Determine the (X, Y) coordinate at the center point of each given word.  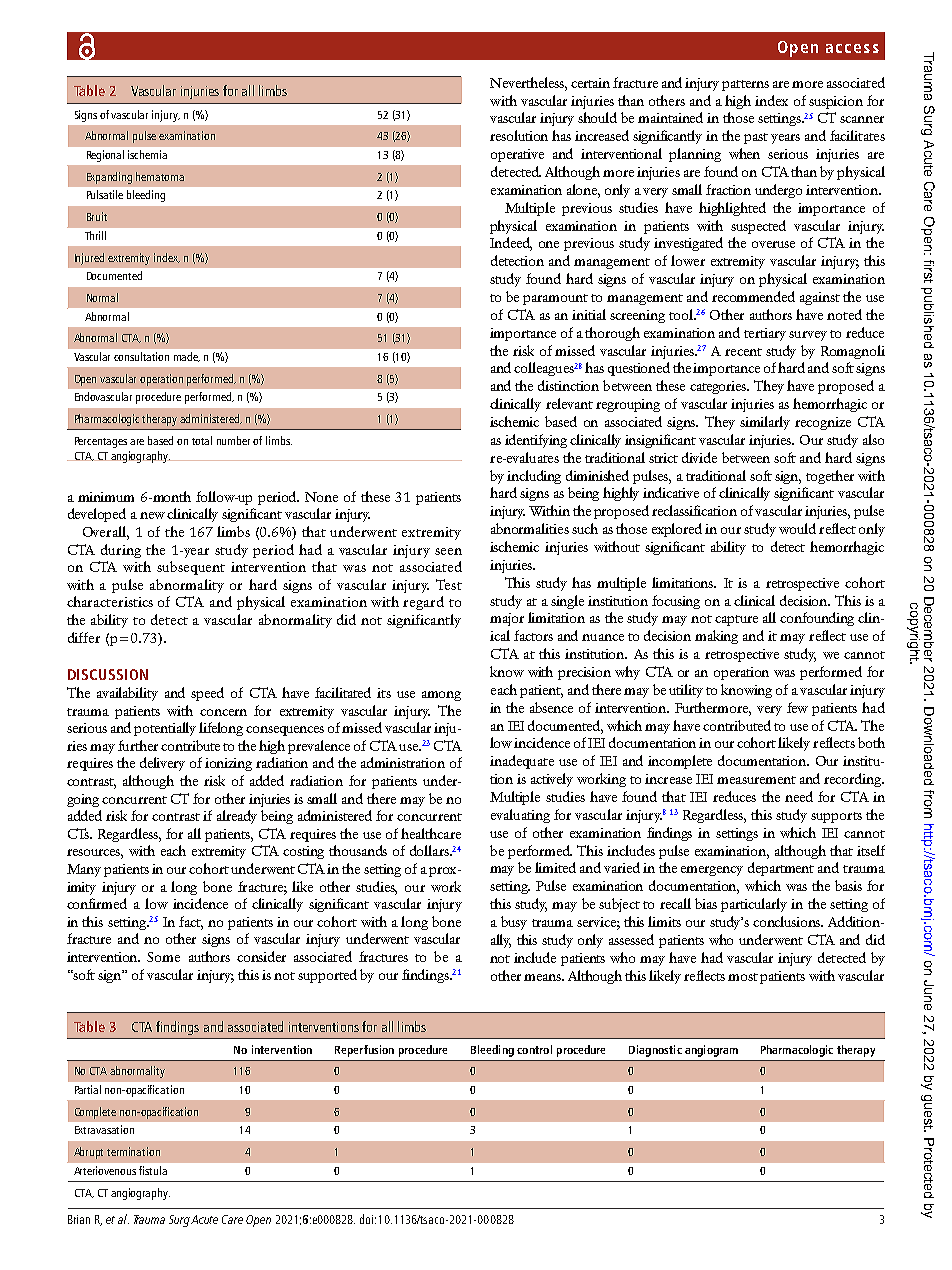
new (152, 515)
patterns (745, 85)
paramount (555, 299)
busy (514, 923)
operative (517, 155)
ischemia (147, 154)
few (797, 707)
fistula (153, 1170)
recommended (753, 296)
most (743, 977)
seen (448, 551)
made (187, 357)
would (797, 528)
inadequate (522, 762)
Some (163, 957)
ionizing (228, 764)
